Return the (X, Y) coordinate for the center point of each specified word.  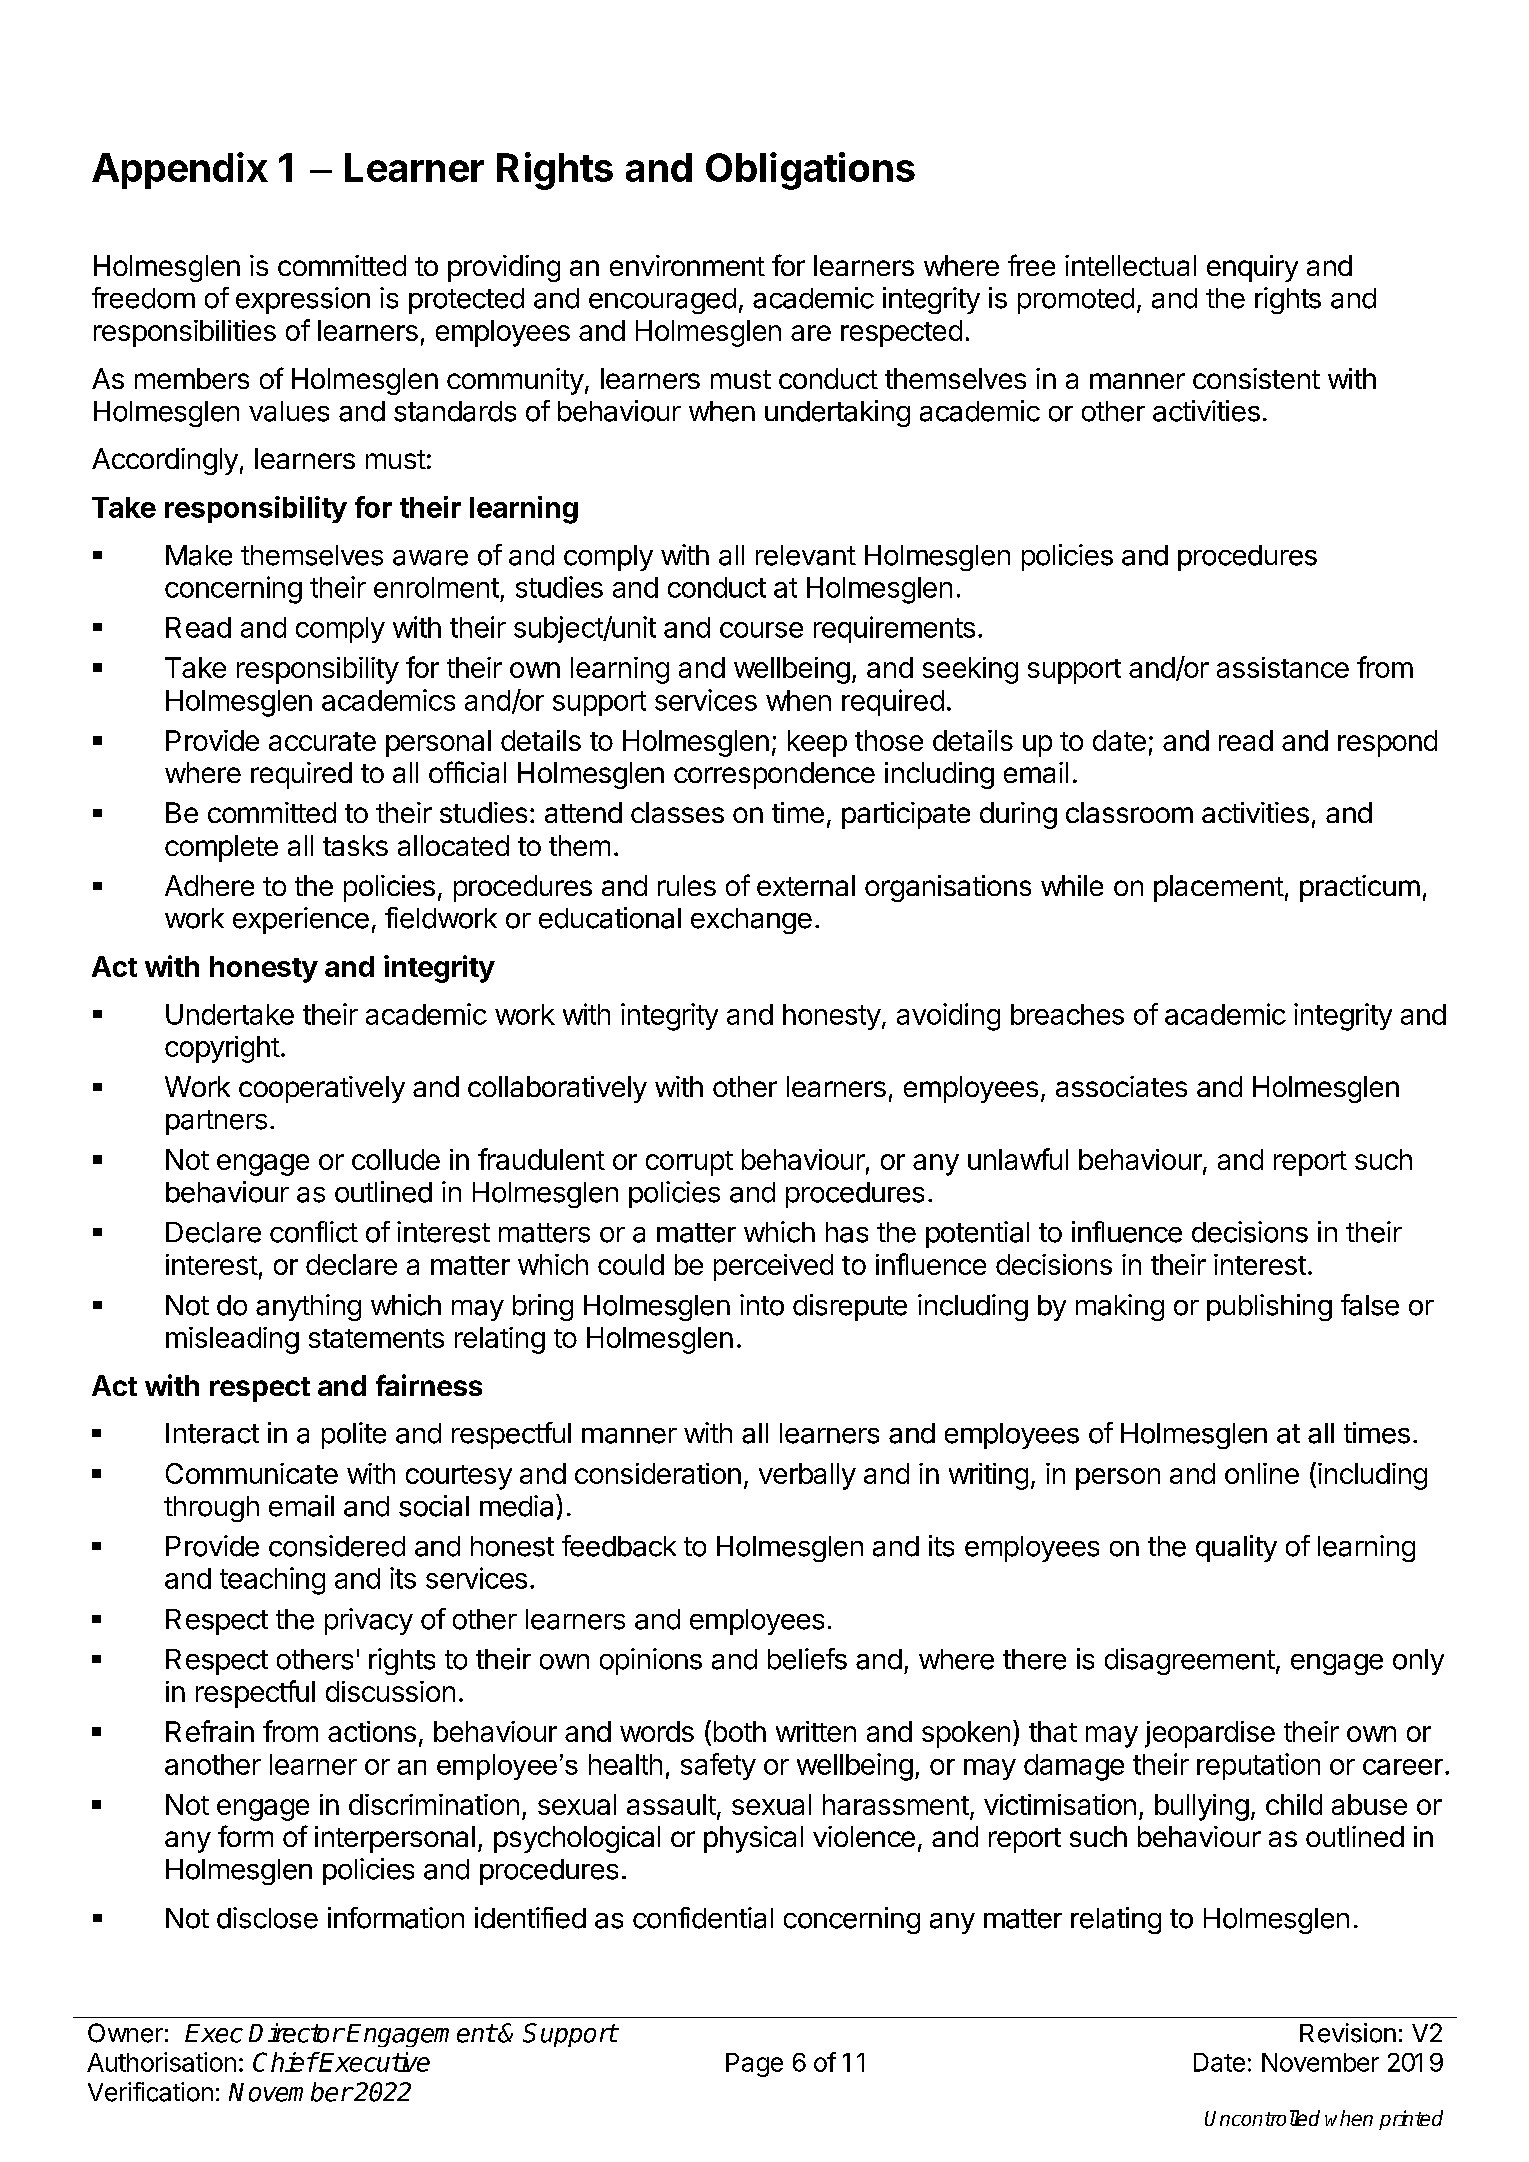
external (806, 885)
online (1262, 1473)
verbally (807, 1476)
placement (1219, 888)
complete (221, 848)
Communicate (252, 1473)
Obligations (810, 171)
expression (303, 300)
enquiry (1252, 268)
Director (296, 2033)
